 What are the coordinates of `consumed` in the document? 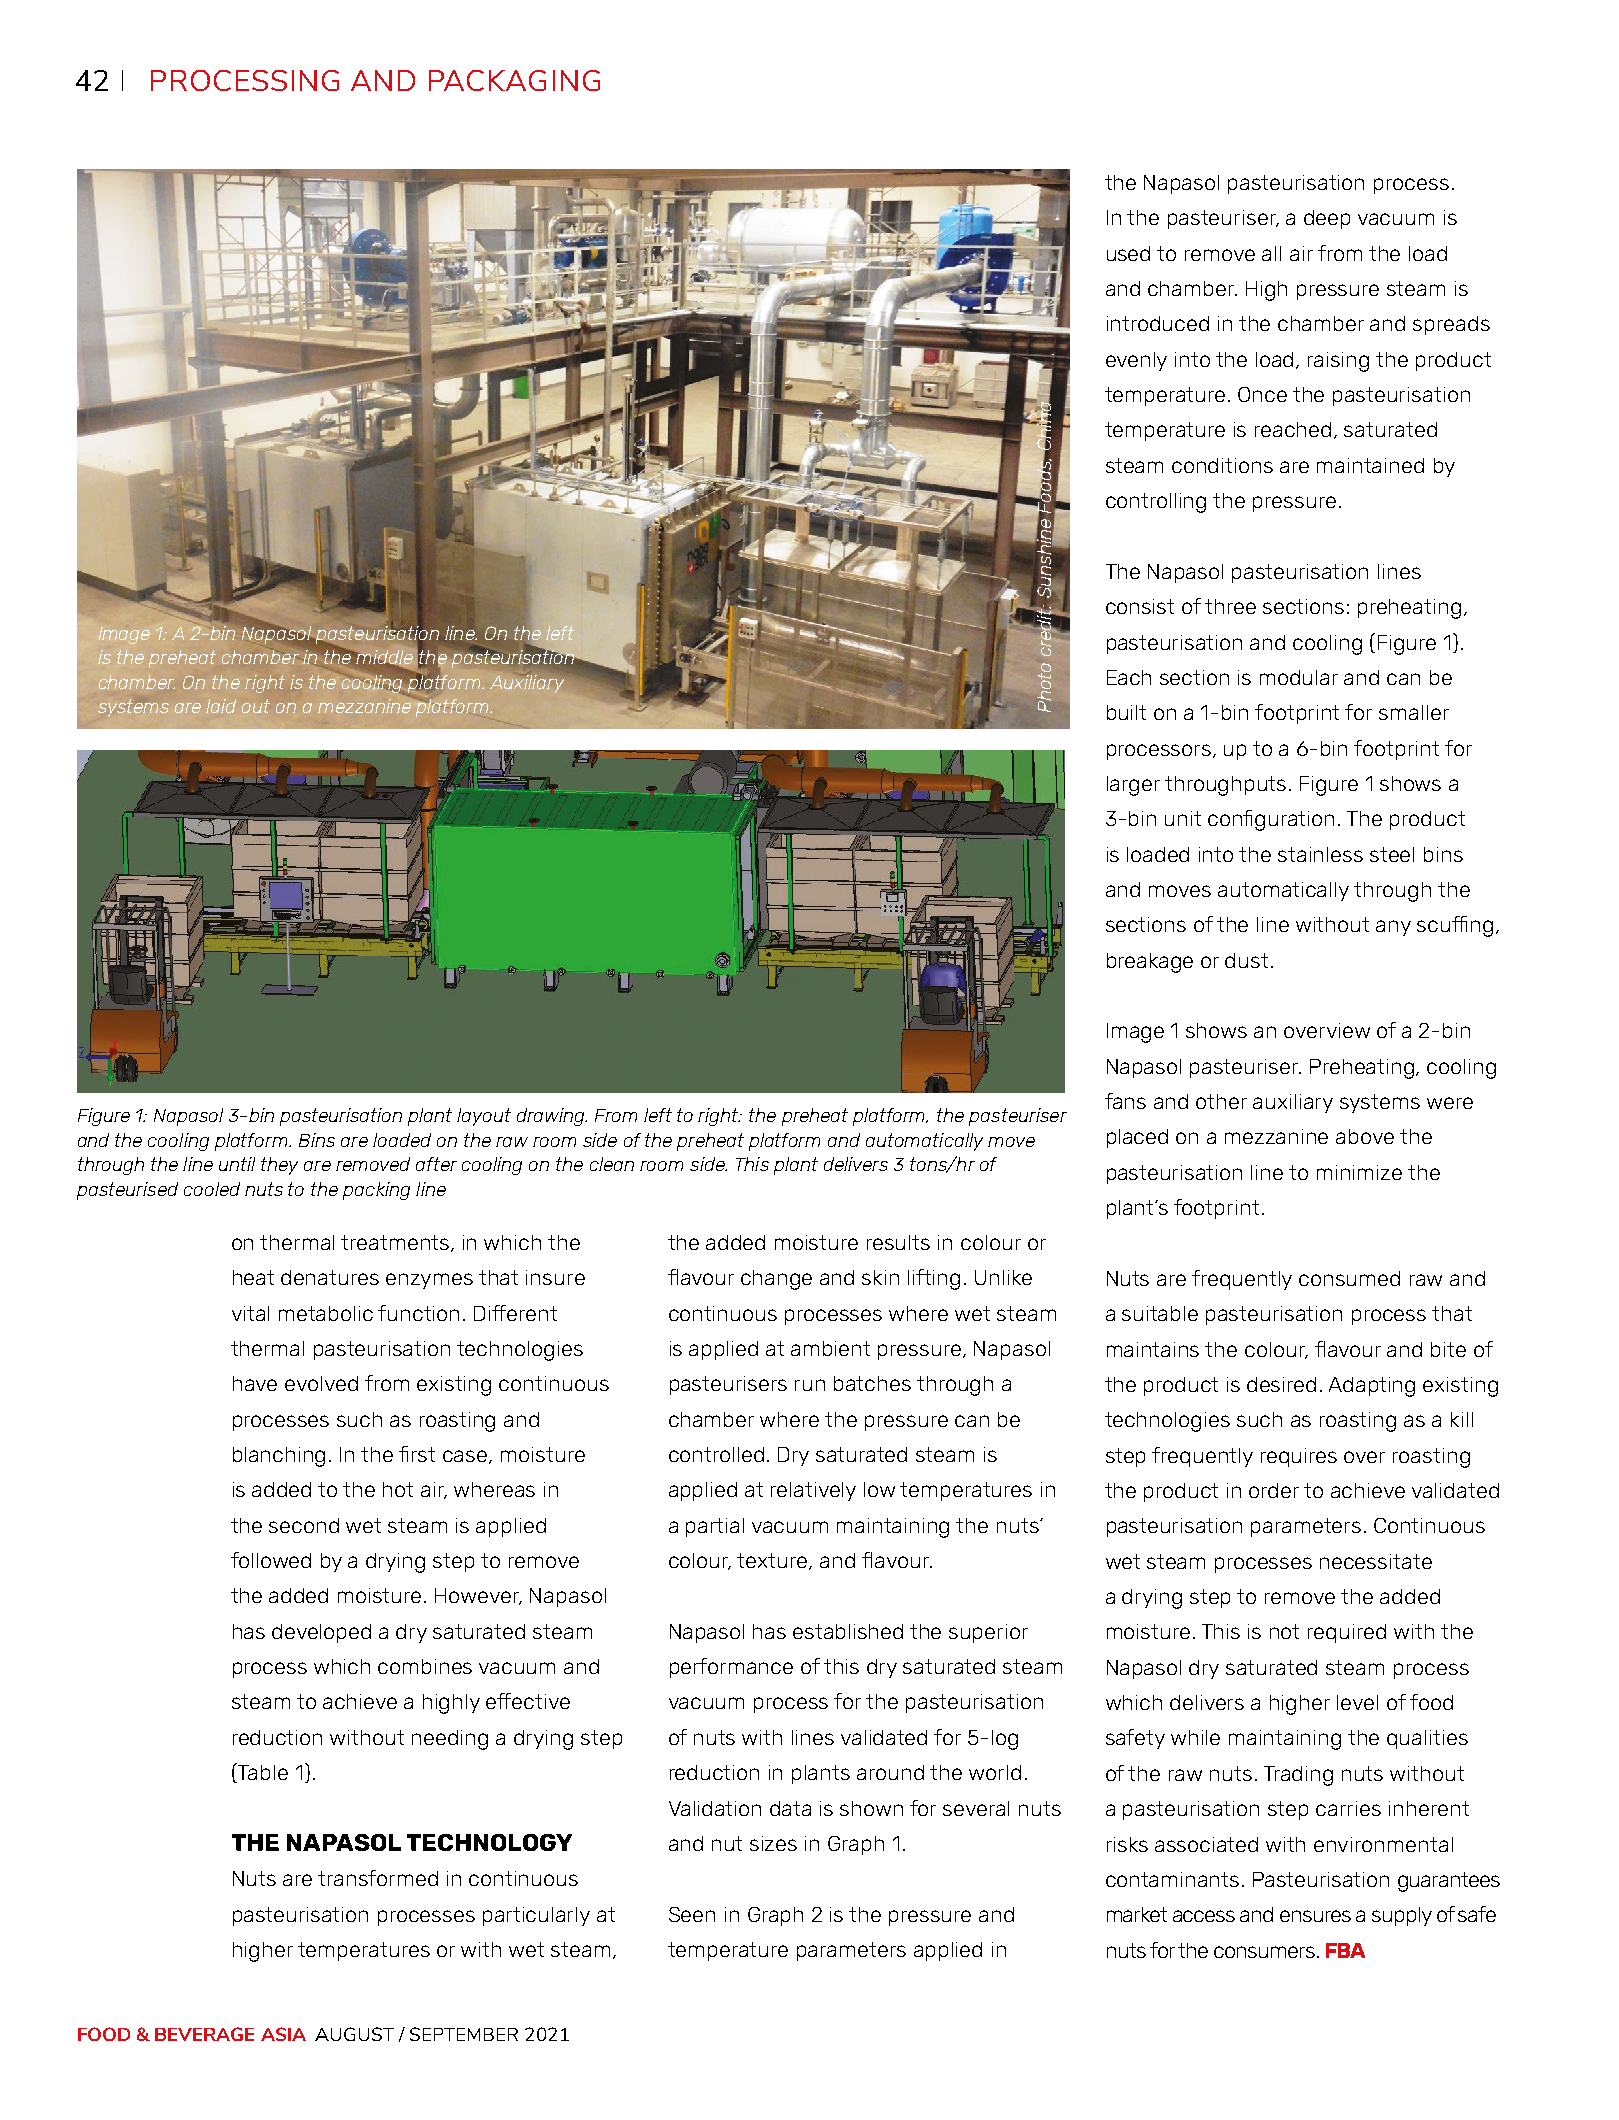 It's located at (1349, 1278).
